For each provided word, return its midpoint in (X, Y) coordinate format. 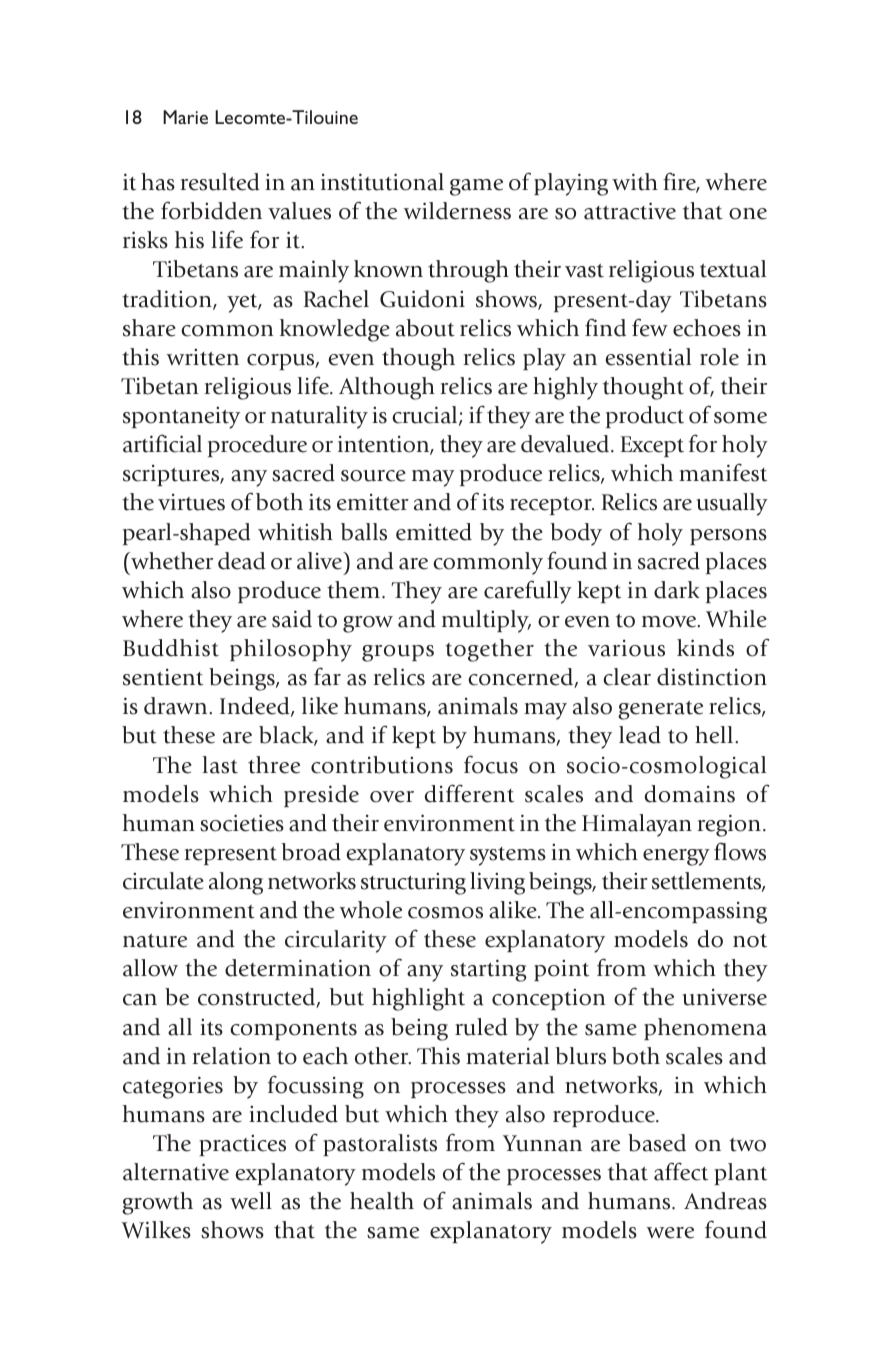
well (251, 1201)
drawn (177, 706)
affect (681, 1171)
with (635, 182)
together (489, 650)
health (382, 1201)
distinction (712, 677)
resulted (220, 182)
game (476, 187)
